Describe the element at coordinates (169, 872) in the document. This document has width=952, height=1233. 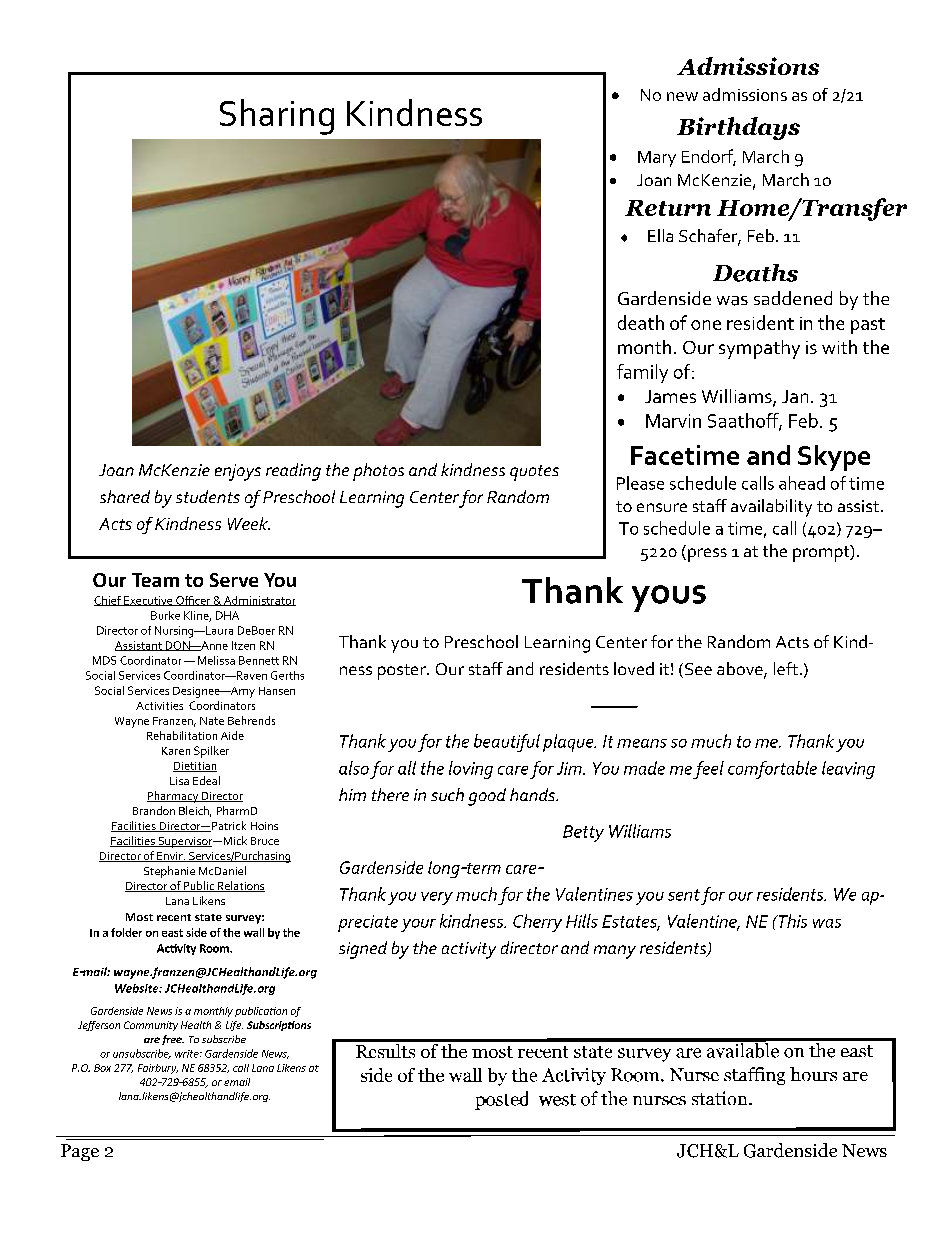
I see `Stephanie` at that location.
